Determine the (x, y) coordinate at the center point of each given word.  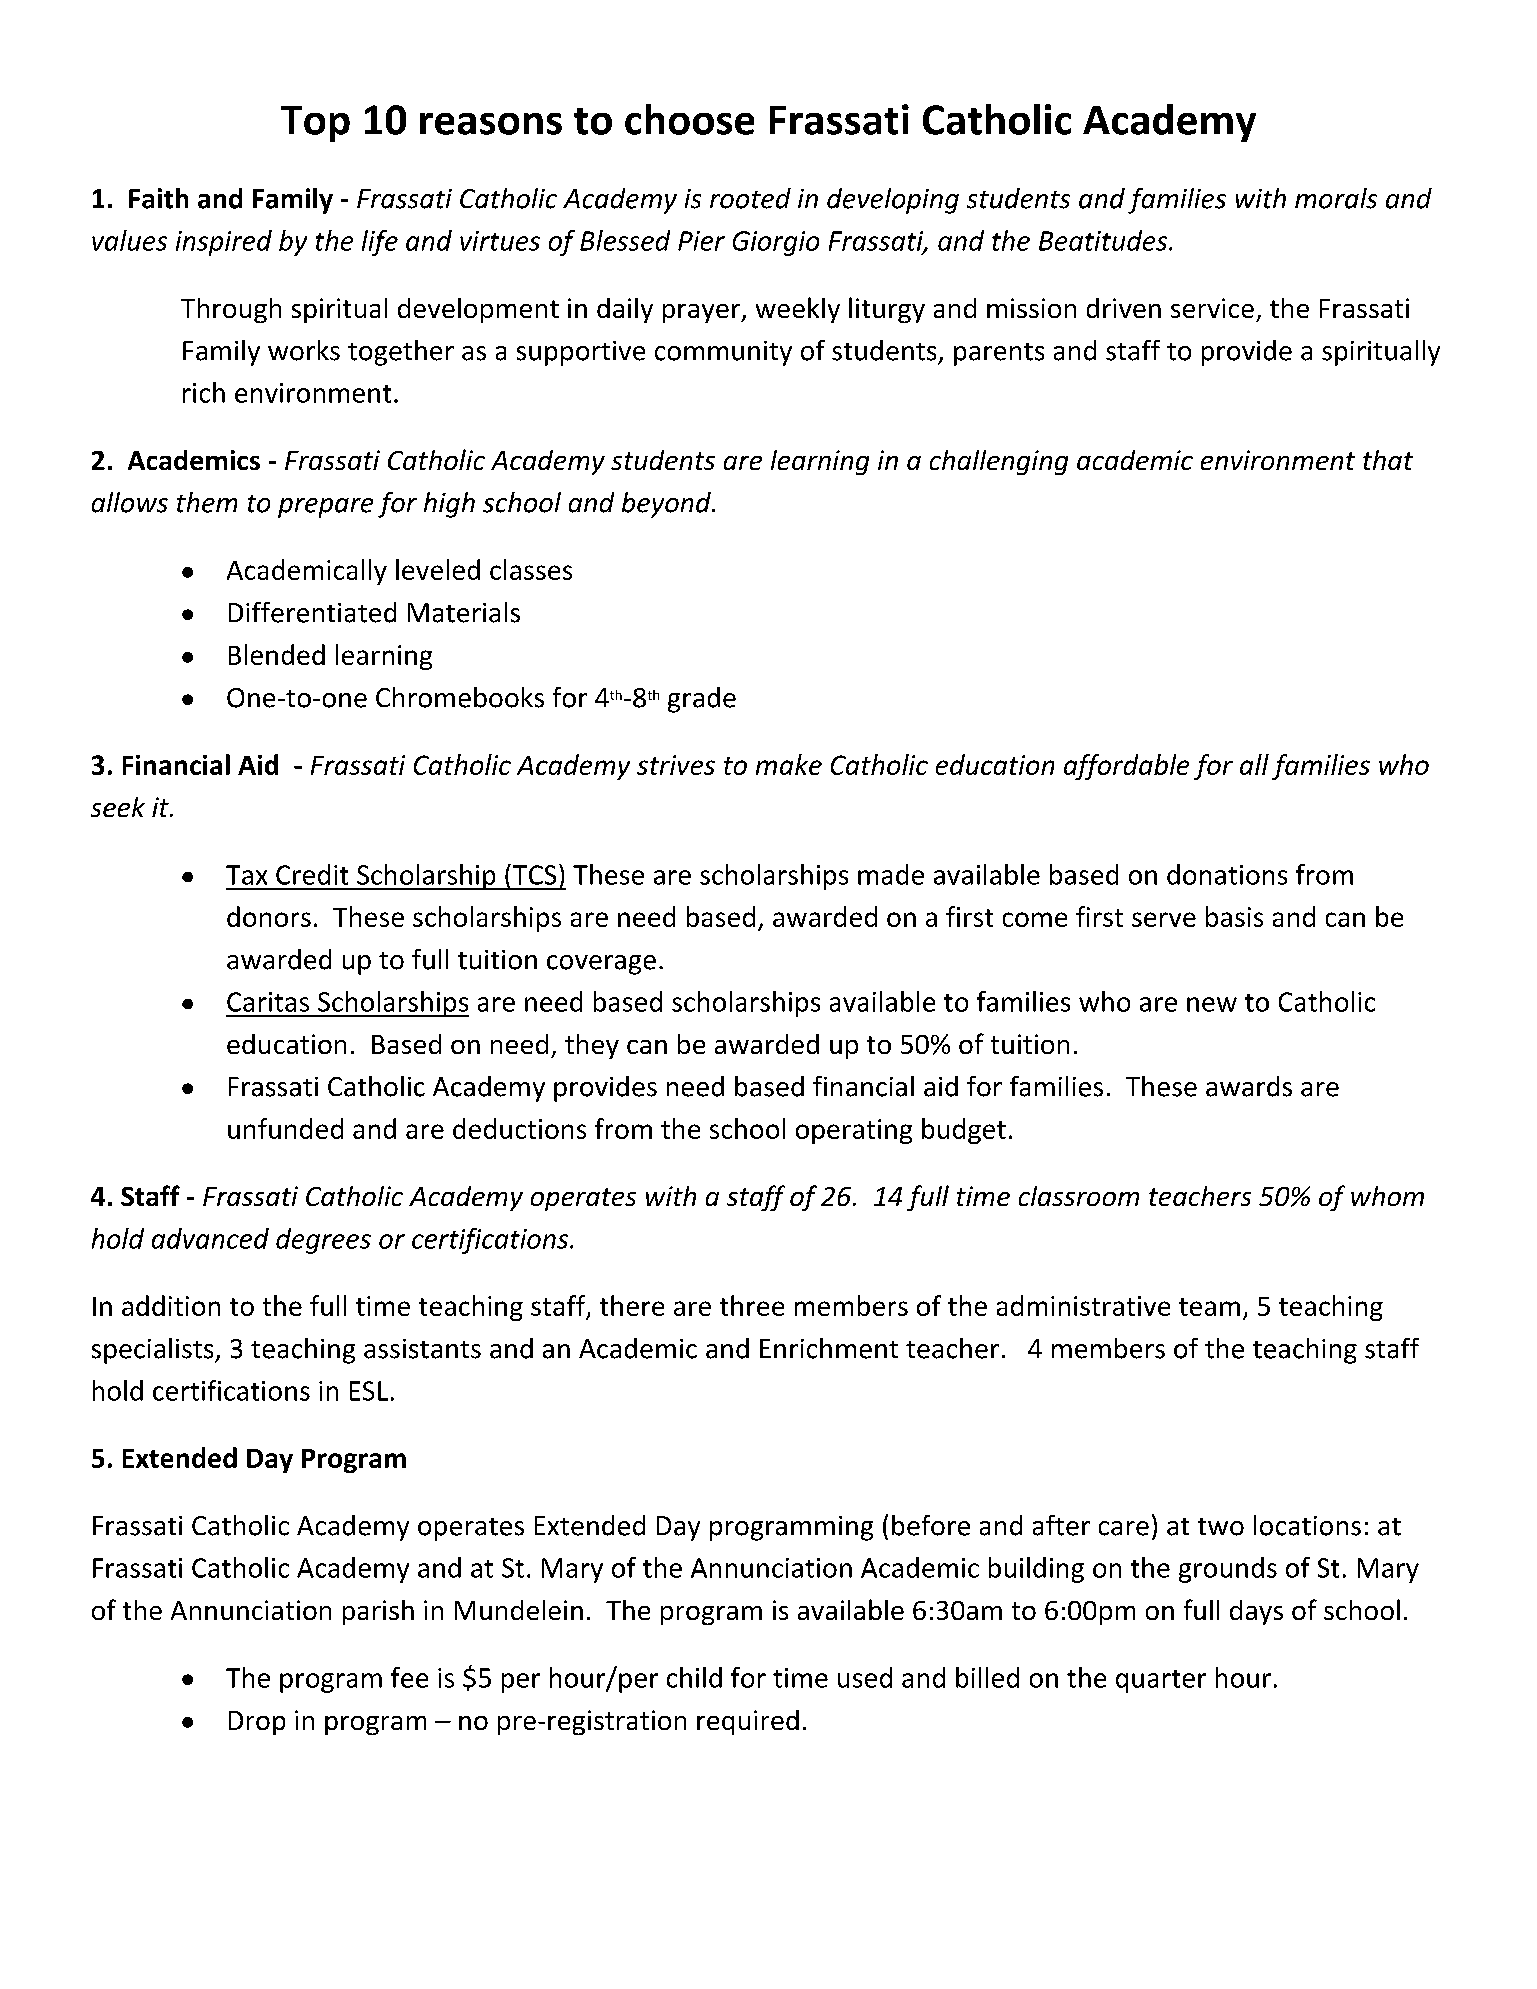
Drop (257, 1723)
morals (1336, 198)
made (891, 874)
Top (315, 124)
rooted (750, 198)
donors (269, 916)
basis (1234, 916)
